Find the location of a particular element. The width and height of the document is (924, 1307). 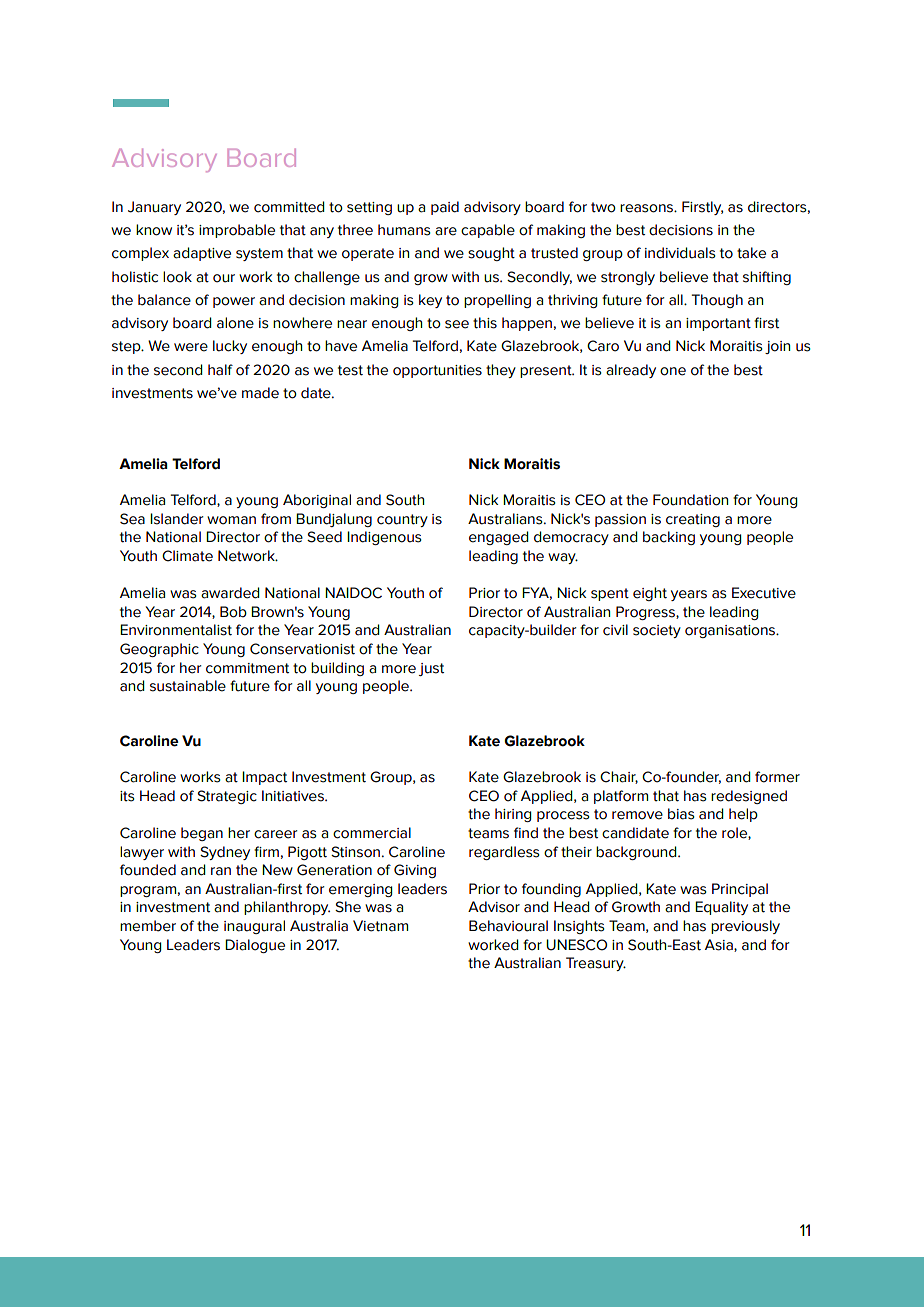

country is located at coordinates (402, 520).
